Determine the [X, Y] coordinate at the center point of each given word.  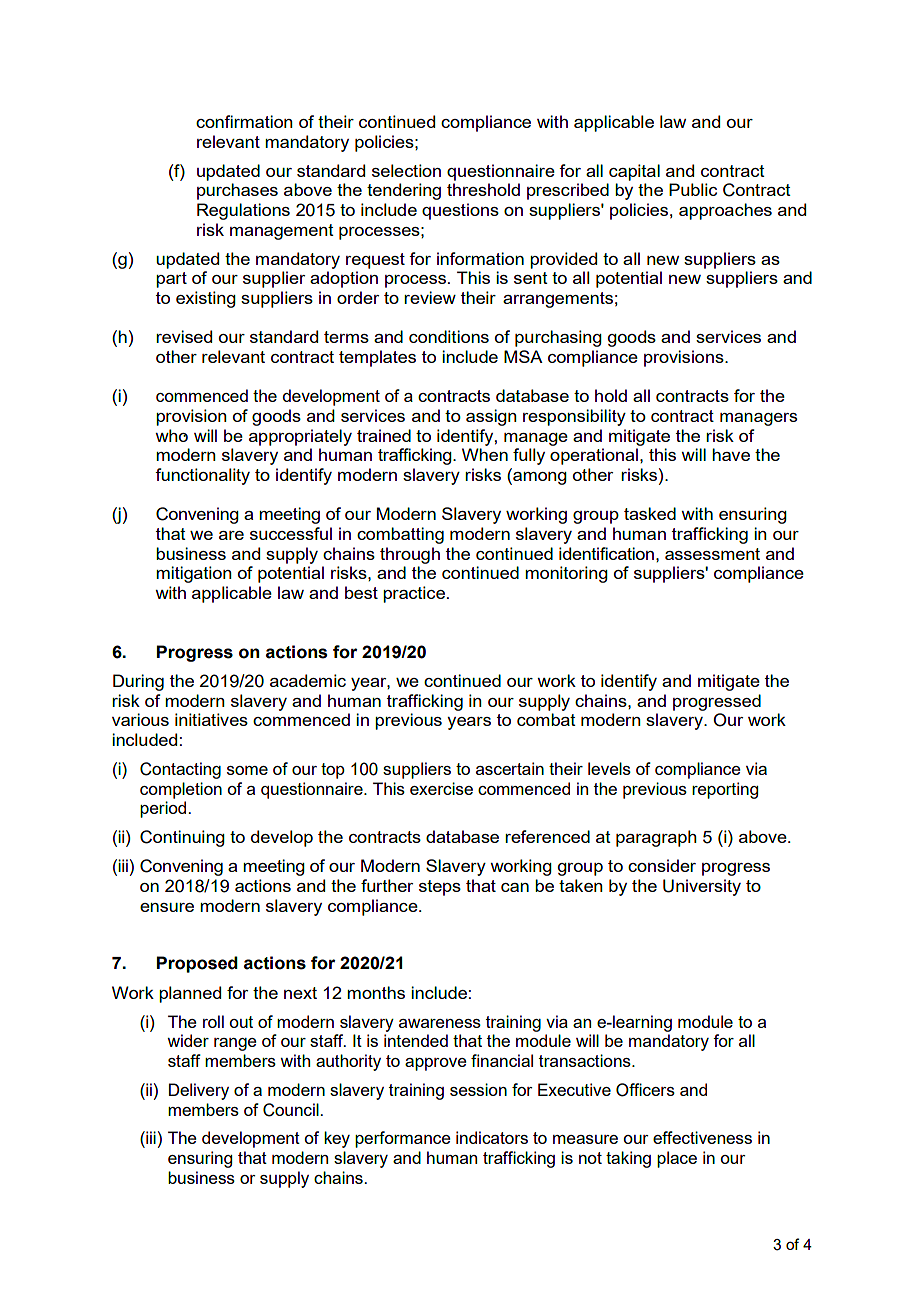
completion [181, 790]
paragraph [656, 838]
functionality [202, 476]
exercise [441, 788]
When [485, 454]
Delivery [199, 1091]
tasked [650, 513]
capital [634, 172]
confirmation [244, 121]
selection [406, 170]
